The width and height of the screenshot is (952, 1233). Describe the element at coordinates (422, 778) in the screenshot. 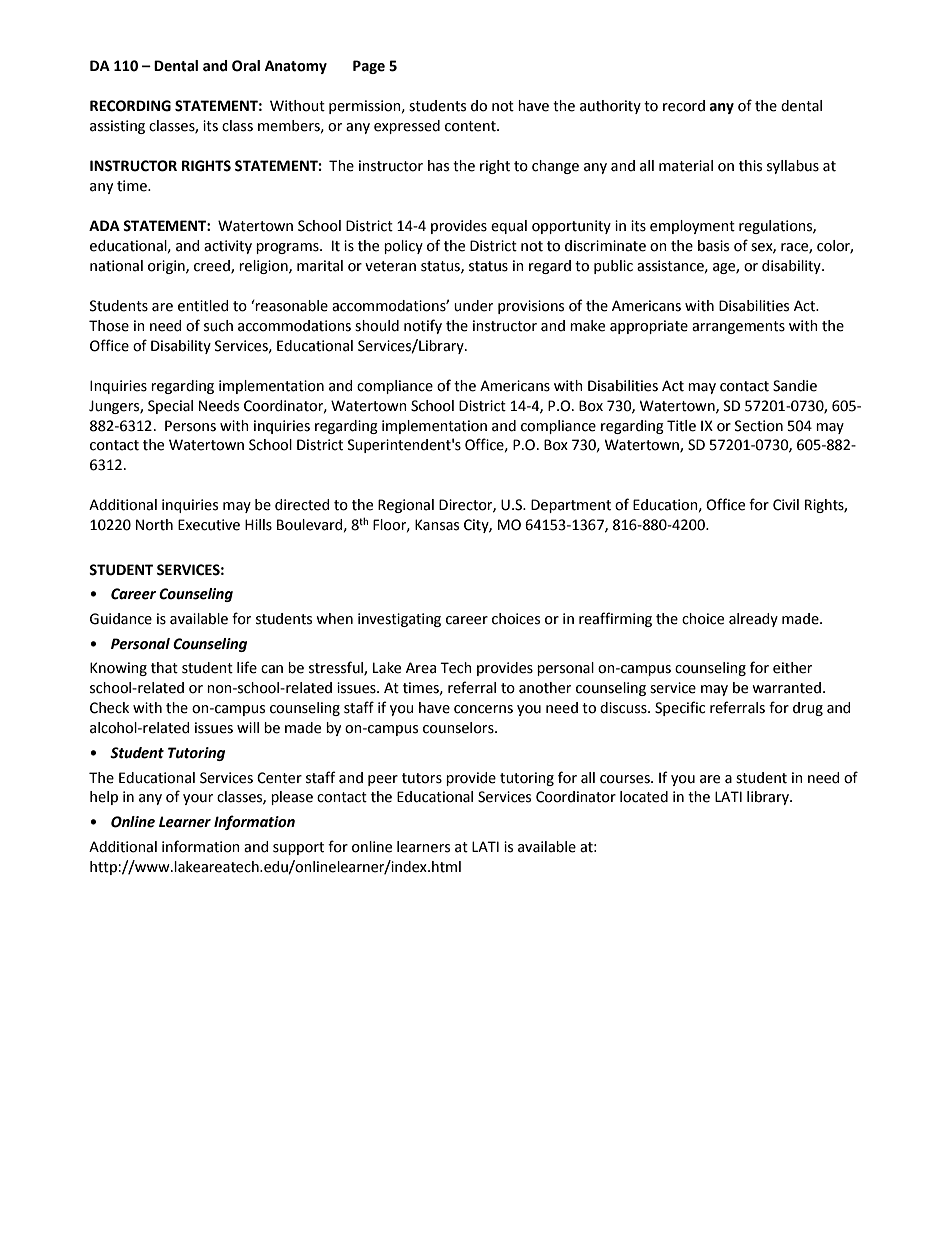

I see `tutors` at that location.
